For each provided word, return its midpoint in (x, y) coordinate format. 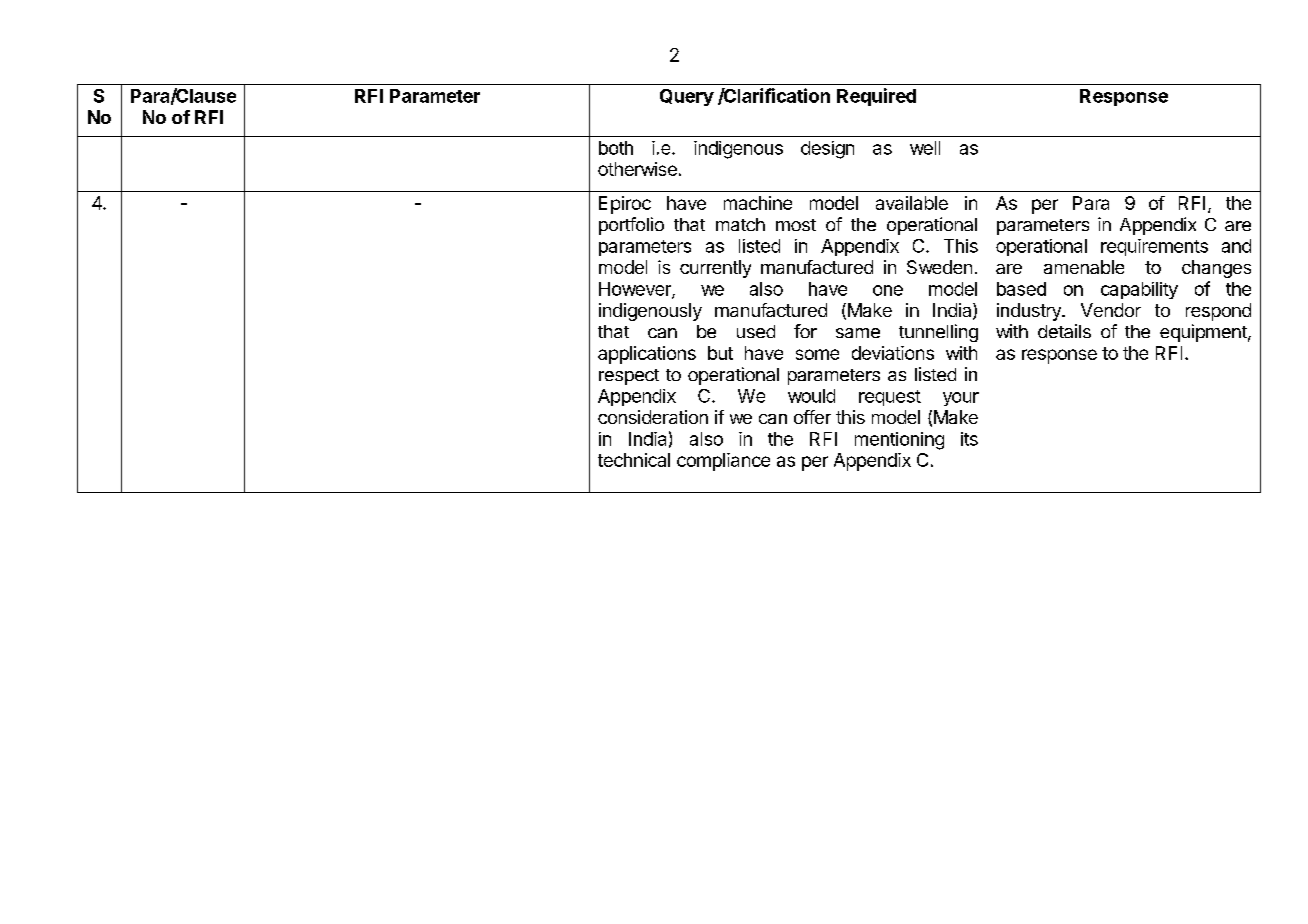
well (925, 148)
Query (687, 97)
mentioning (899, 441)
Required (876, 97)
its (969, 439)
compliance (723, 462)
